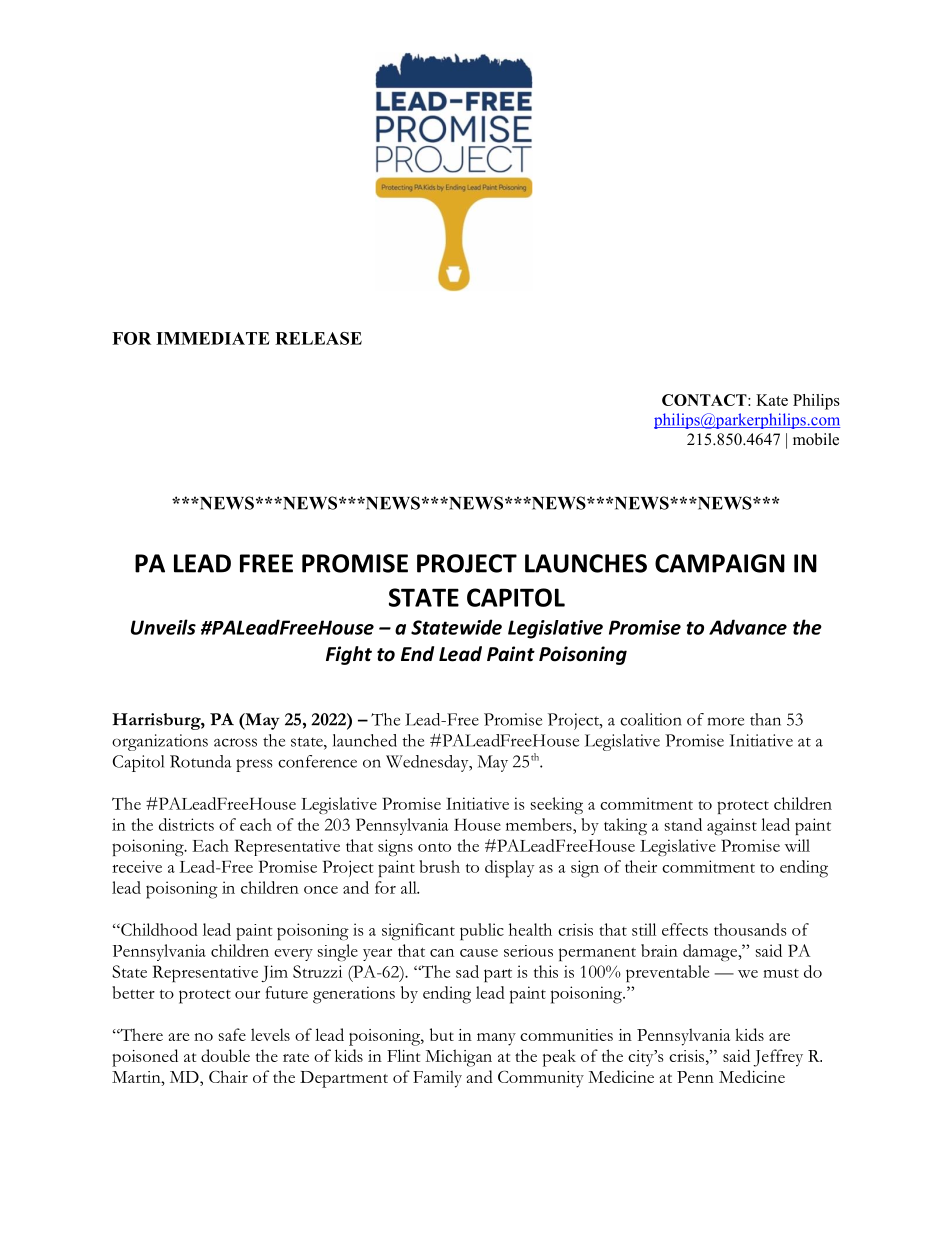  What do you see at coordinates (186, 824) in the document?
I see `districts` at bounding box center [186, 824].
